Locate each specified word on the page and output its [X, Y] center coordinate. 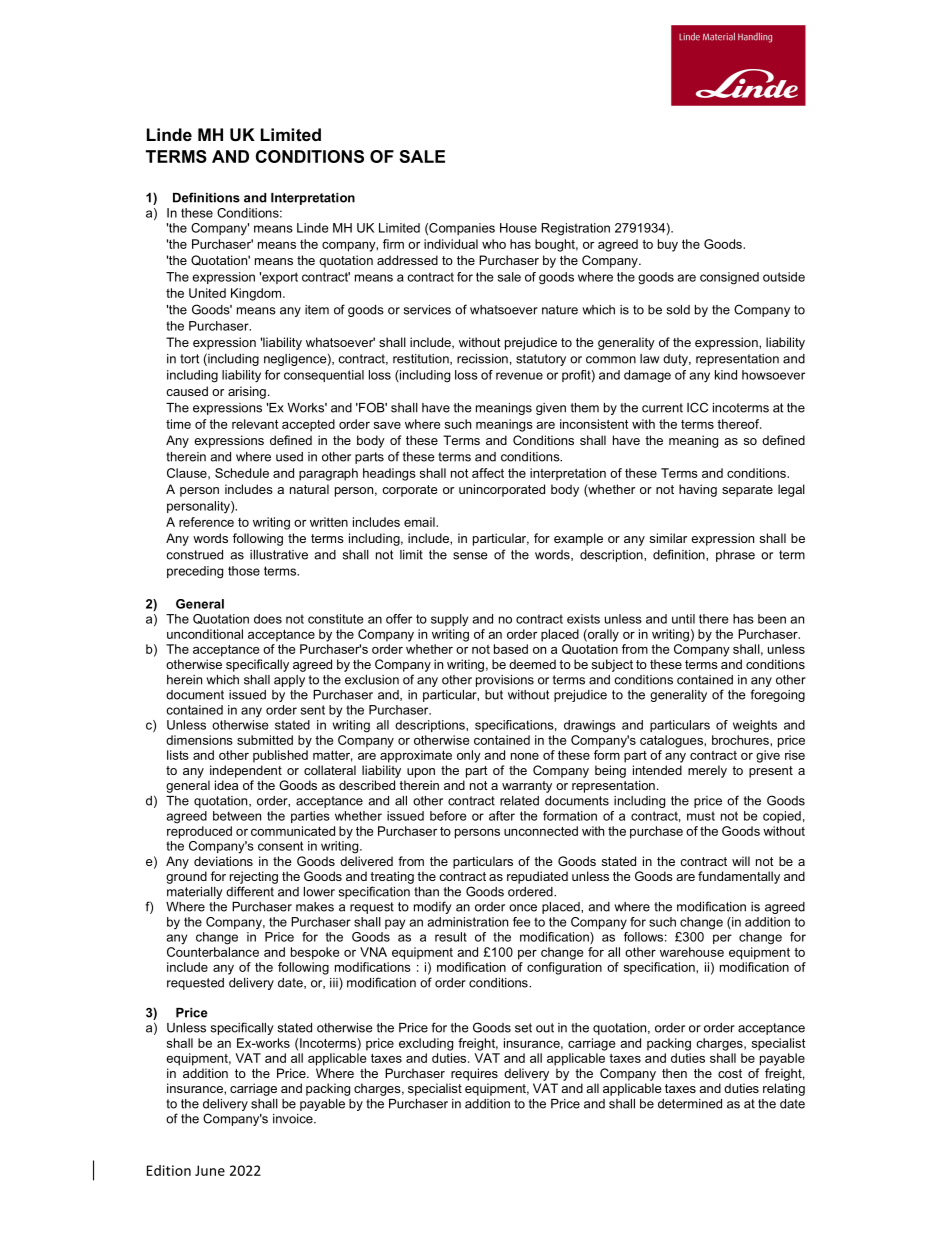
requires [474, 1074]
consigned [729, 278]
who [494, 244]
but [494, 695]
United [207, 293]
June [210, 1170]
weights [755, 726]
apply [289, 681]
